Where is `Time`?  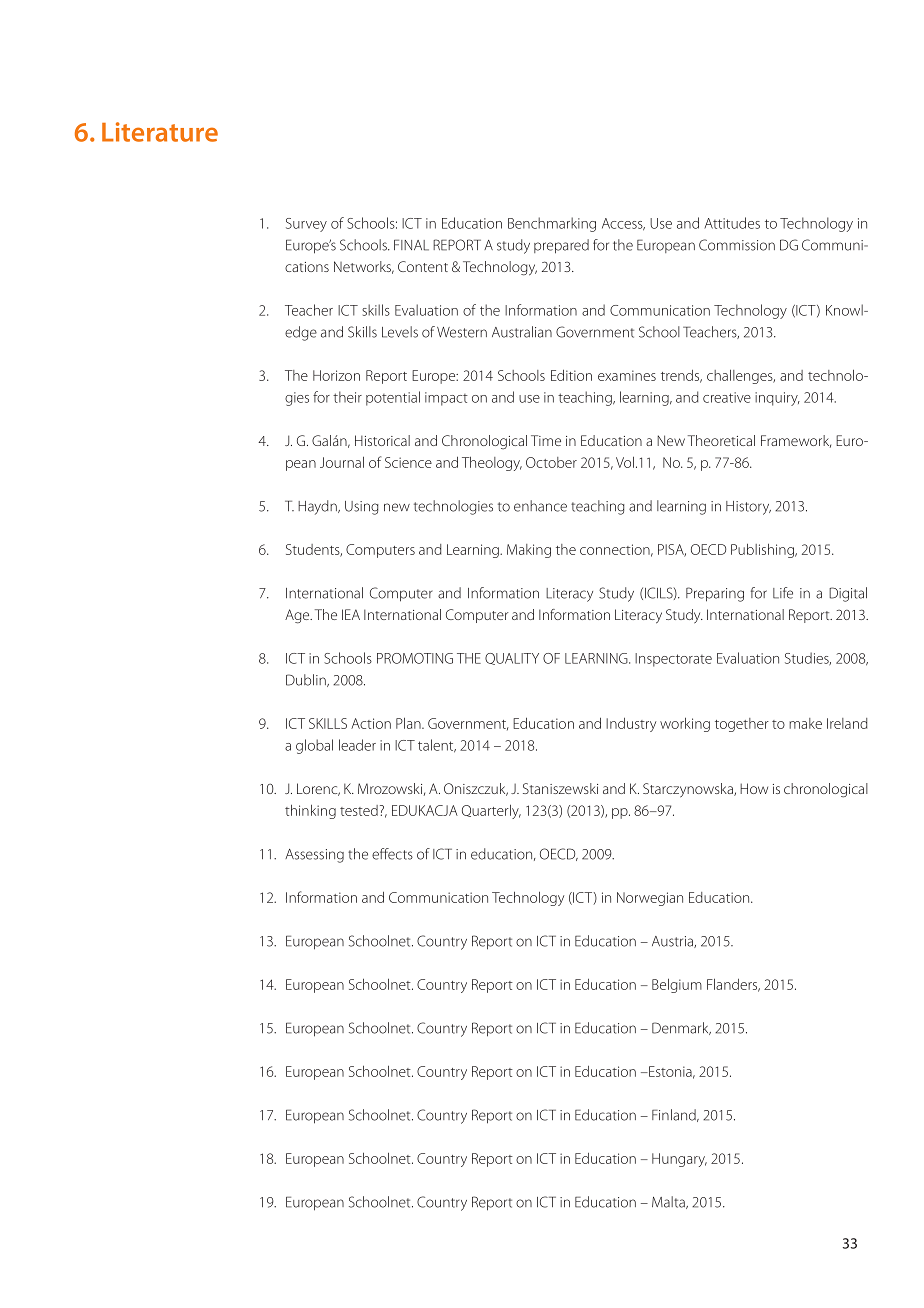 Time is located at coordinates (546, 440).
